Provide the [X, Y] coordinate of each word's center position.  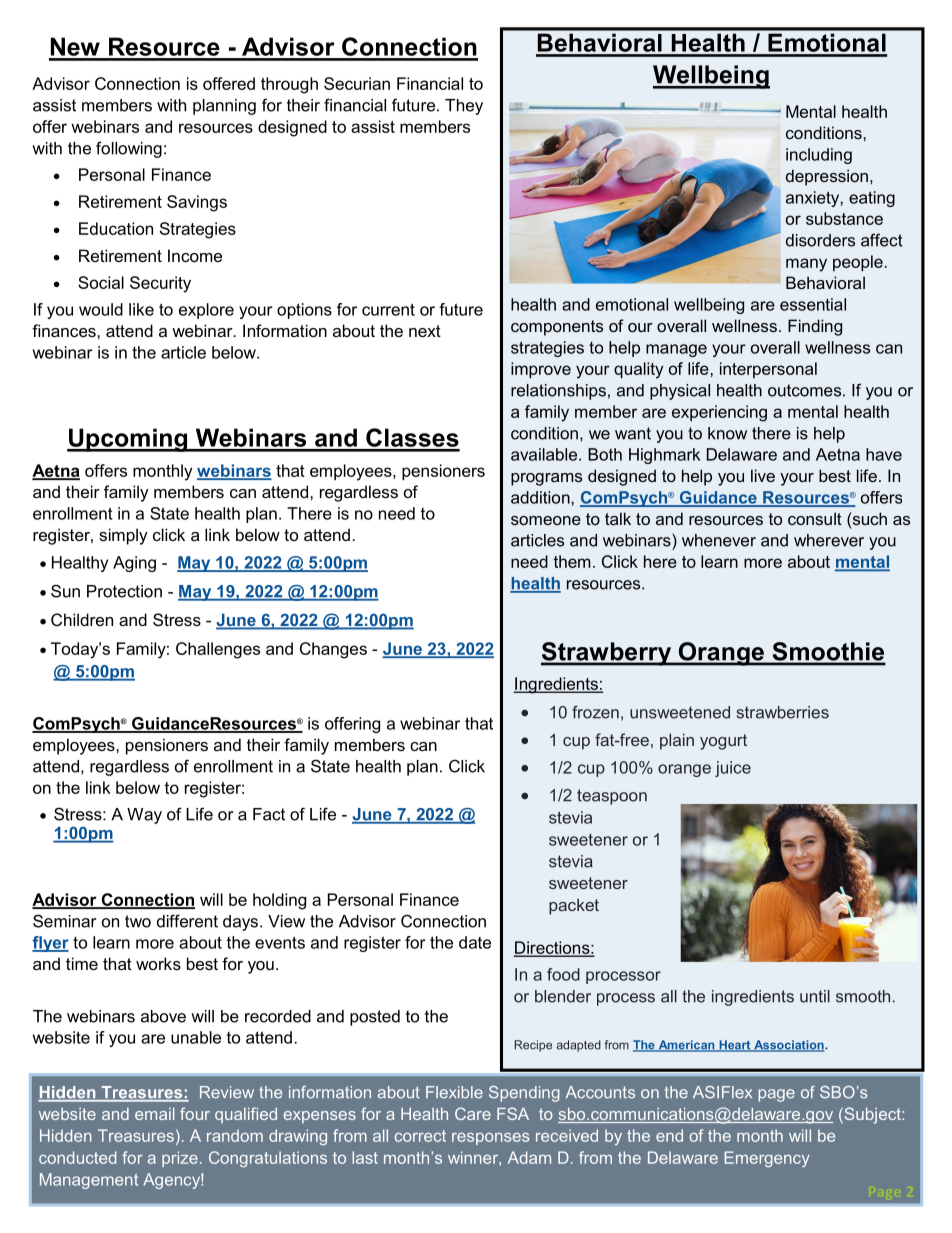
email [154, 1114]
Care [473, 1113]
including [819, 156]
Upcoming [128, 440]
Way [144, 816]
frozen [595, 712]
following [129, 149]
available [545, 454]
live [763, 475]
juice [733, 769]
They [464, 107]
